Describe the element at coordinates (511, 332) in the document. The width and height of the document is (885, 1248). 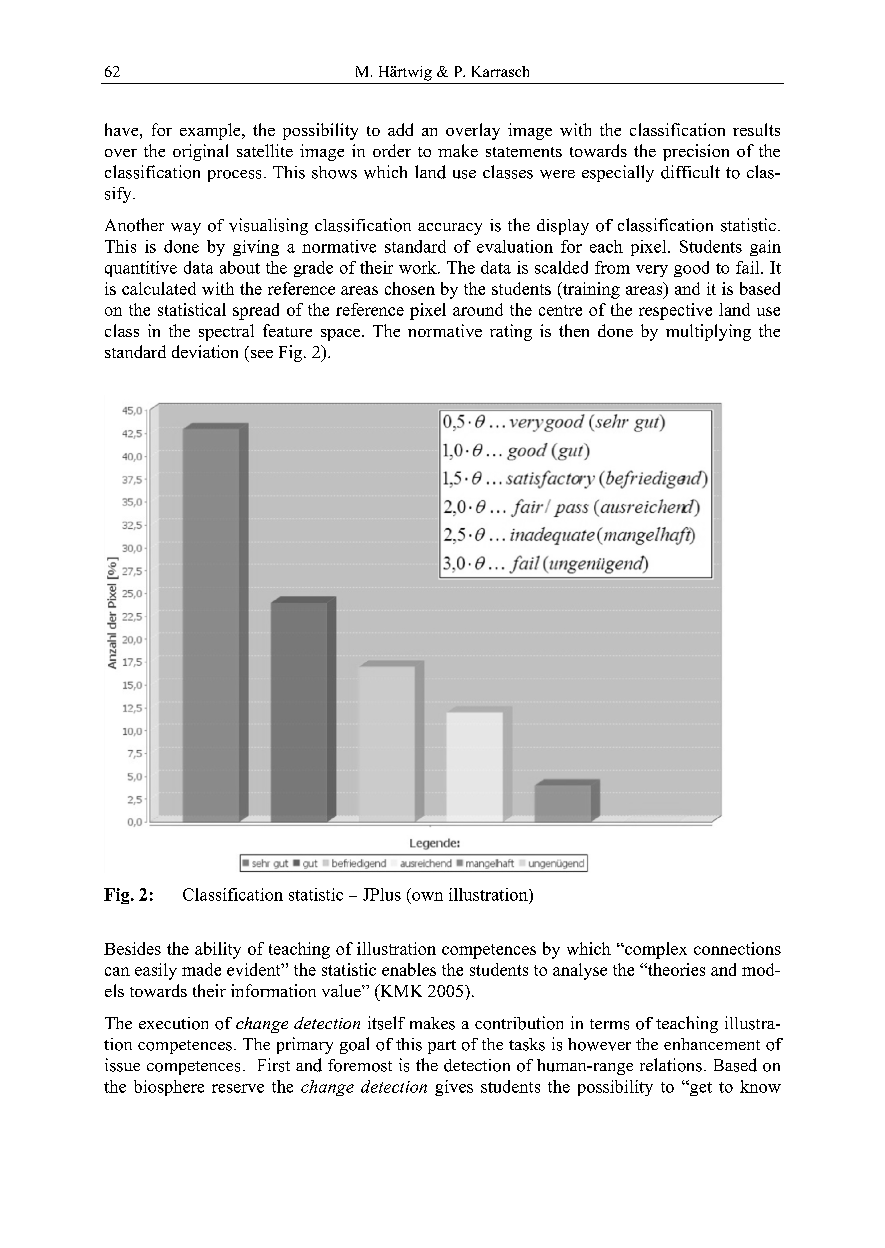
I see `rating` at that location.
